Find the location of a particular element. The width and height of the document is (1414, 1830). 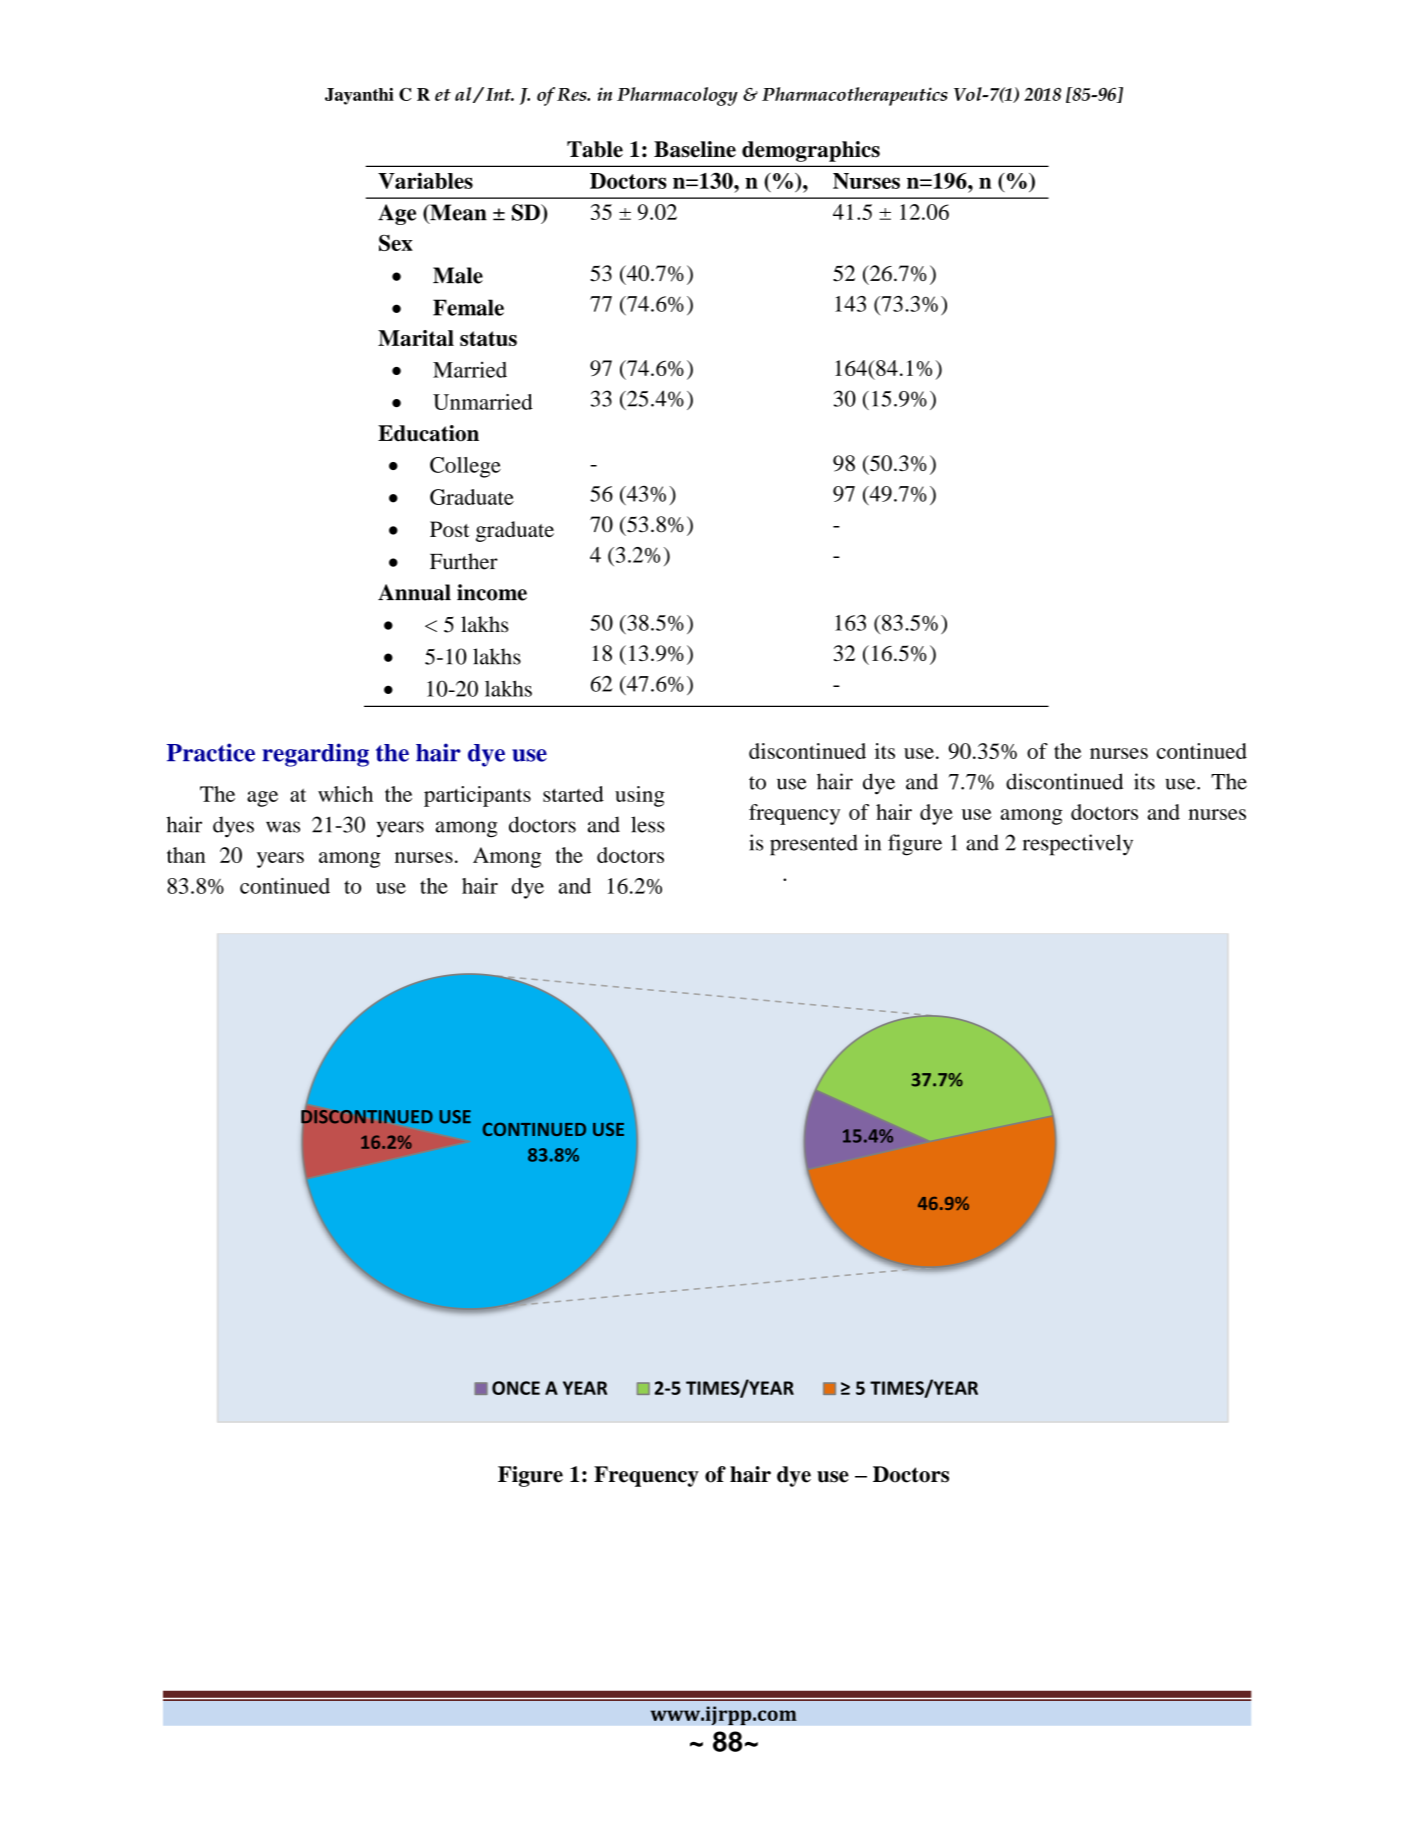

Table is located at coordinates (595, 149).
